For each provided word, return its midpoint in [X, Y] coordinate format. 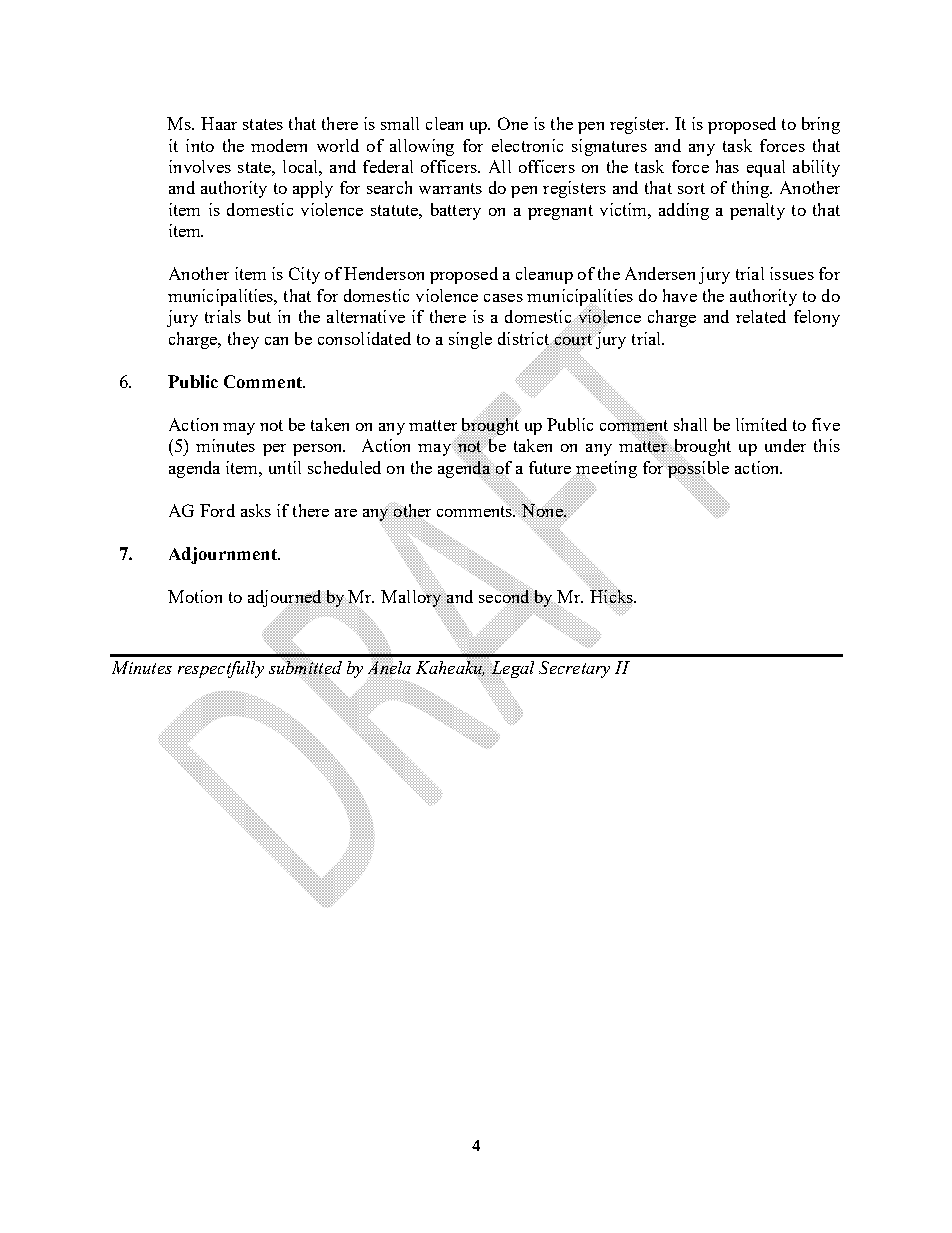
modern [279, 145]
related [761, 316]
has [727, 166]
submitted [305, 668]
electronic [527, 145]
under [785, 445]
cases [503, 298]
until [285, 467]
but [259, 316]
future [550, 467]
